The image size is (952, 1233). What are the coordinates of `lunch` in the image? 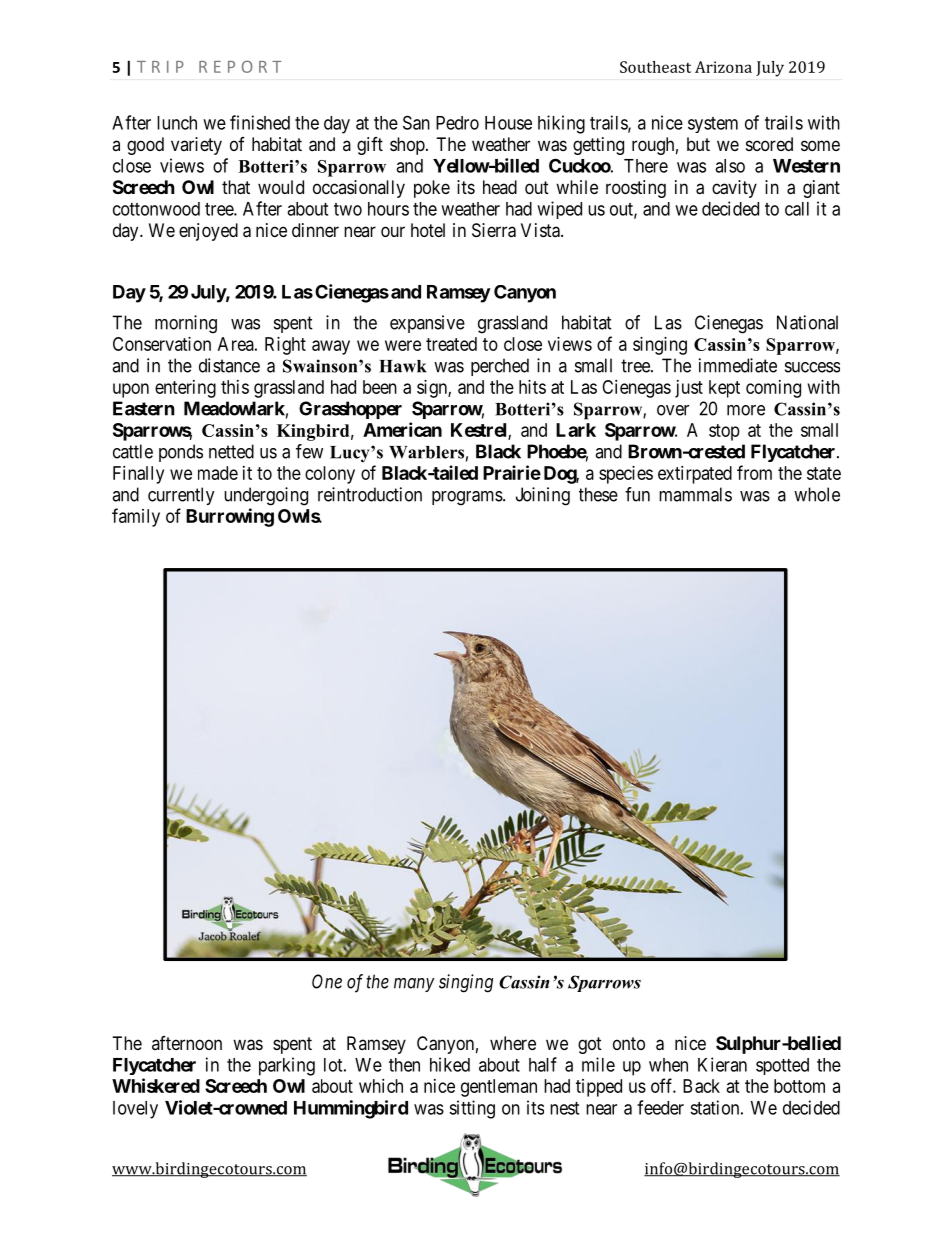 It's located at (177, 123).
